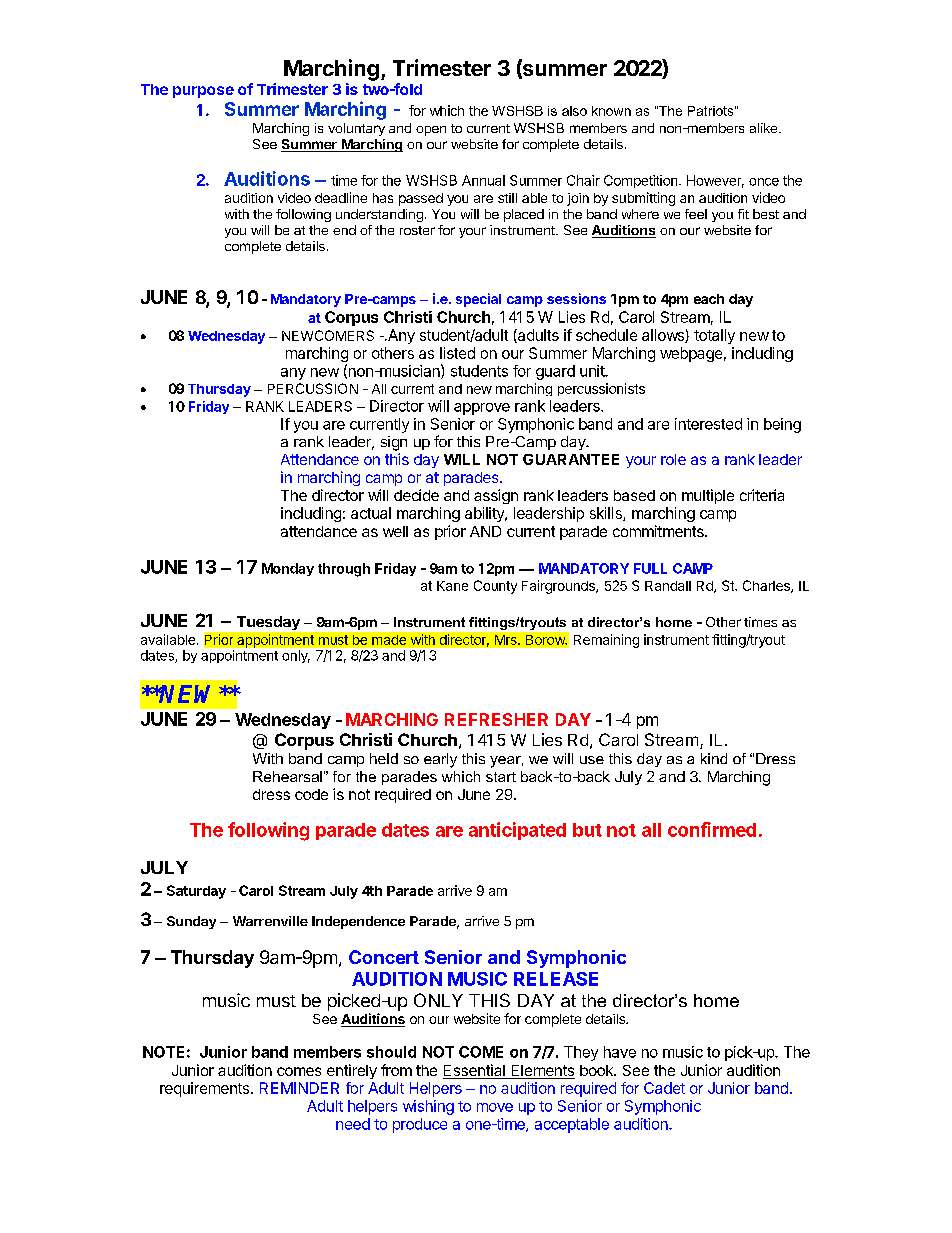  Describe the element at coordinates (431, 131) in the image. I see `open` at that location.
